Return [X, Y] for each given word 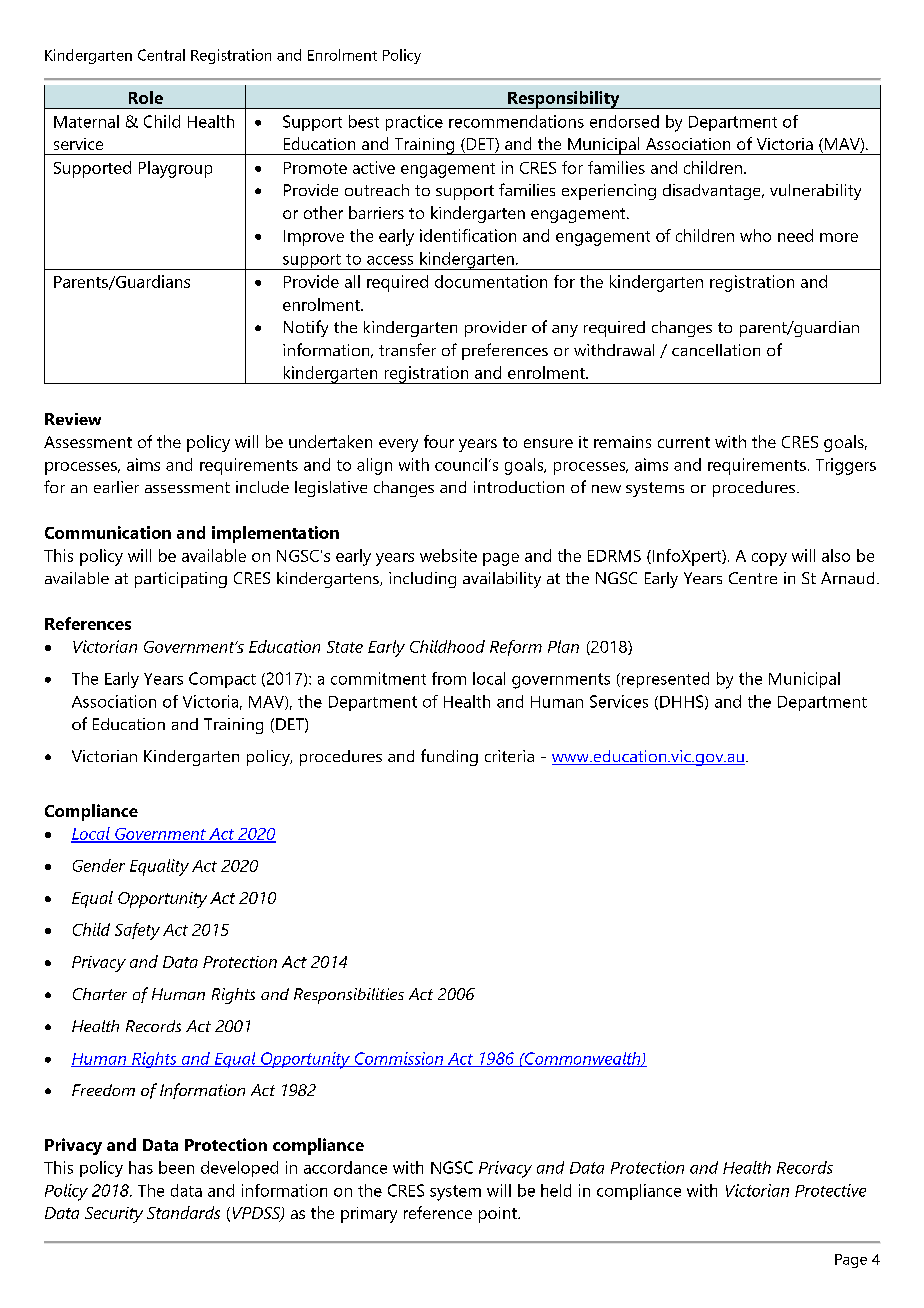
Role [146, 97]
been [176, 1167]
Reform [516, 648]
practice [414, 123]
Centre [753, 578]
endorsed [624, 121]
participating [181, 580]
